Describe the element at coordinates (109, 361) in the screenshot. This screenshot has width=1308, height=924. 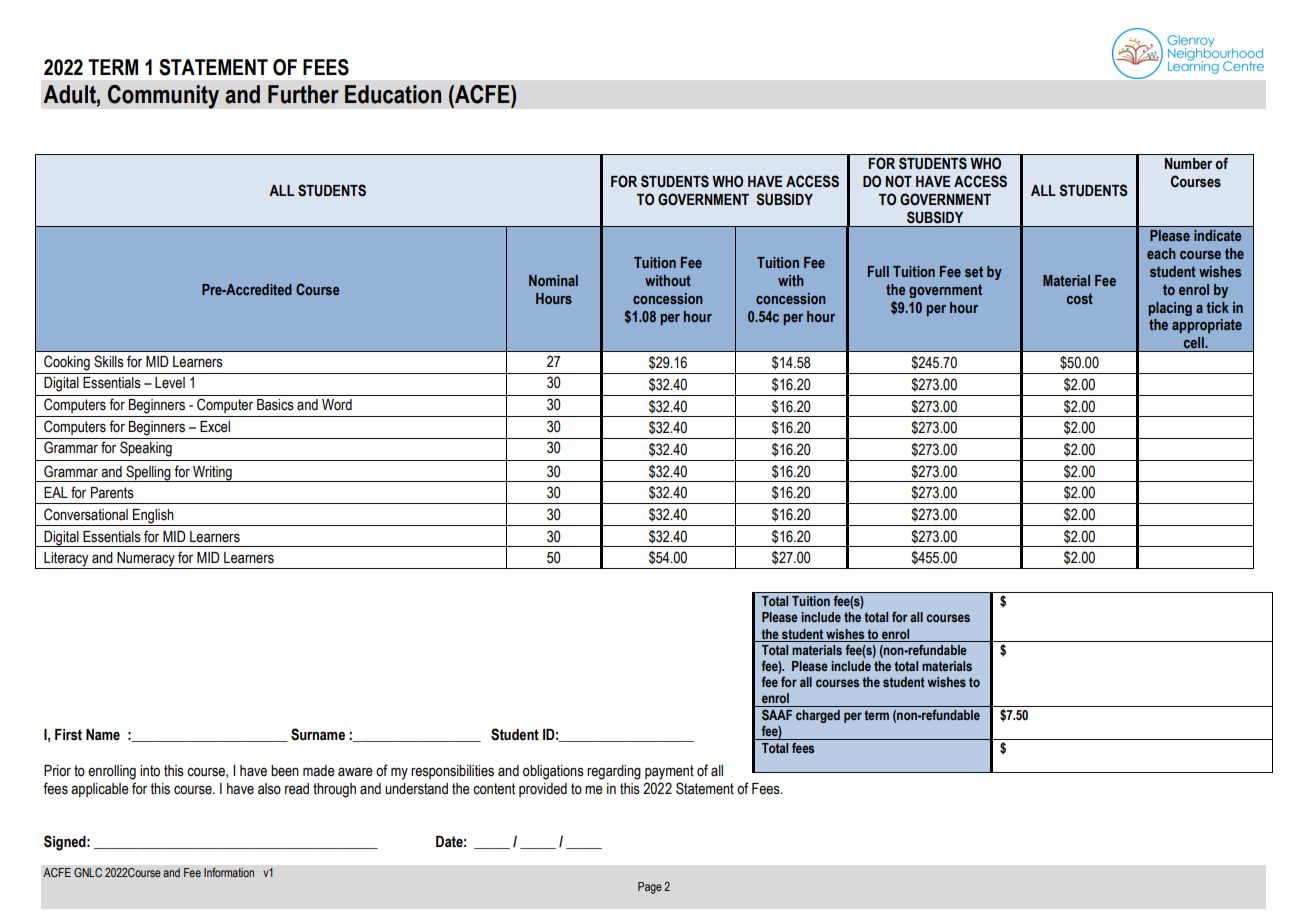
I see `Skills` at that location.
